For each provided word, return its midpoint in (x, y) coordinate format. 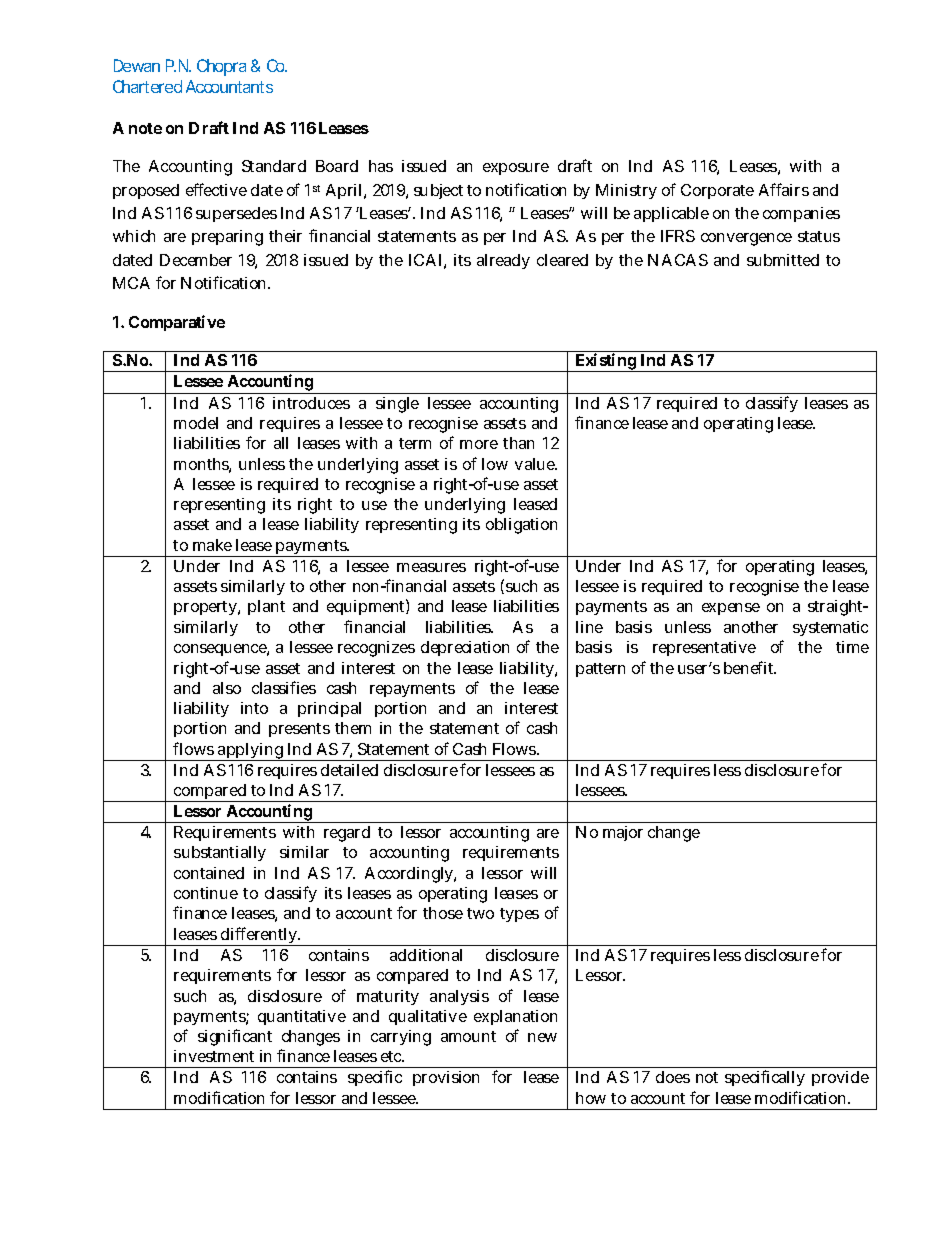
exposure (516, 169)
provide (840, 1078)
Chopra (221, 67)
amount (468, 1036)
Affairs (784, 189)
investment (214, 1056)
